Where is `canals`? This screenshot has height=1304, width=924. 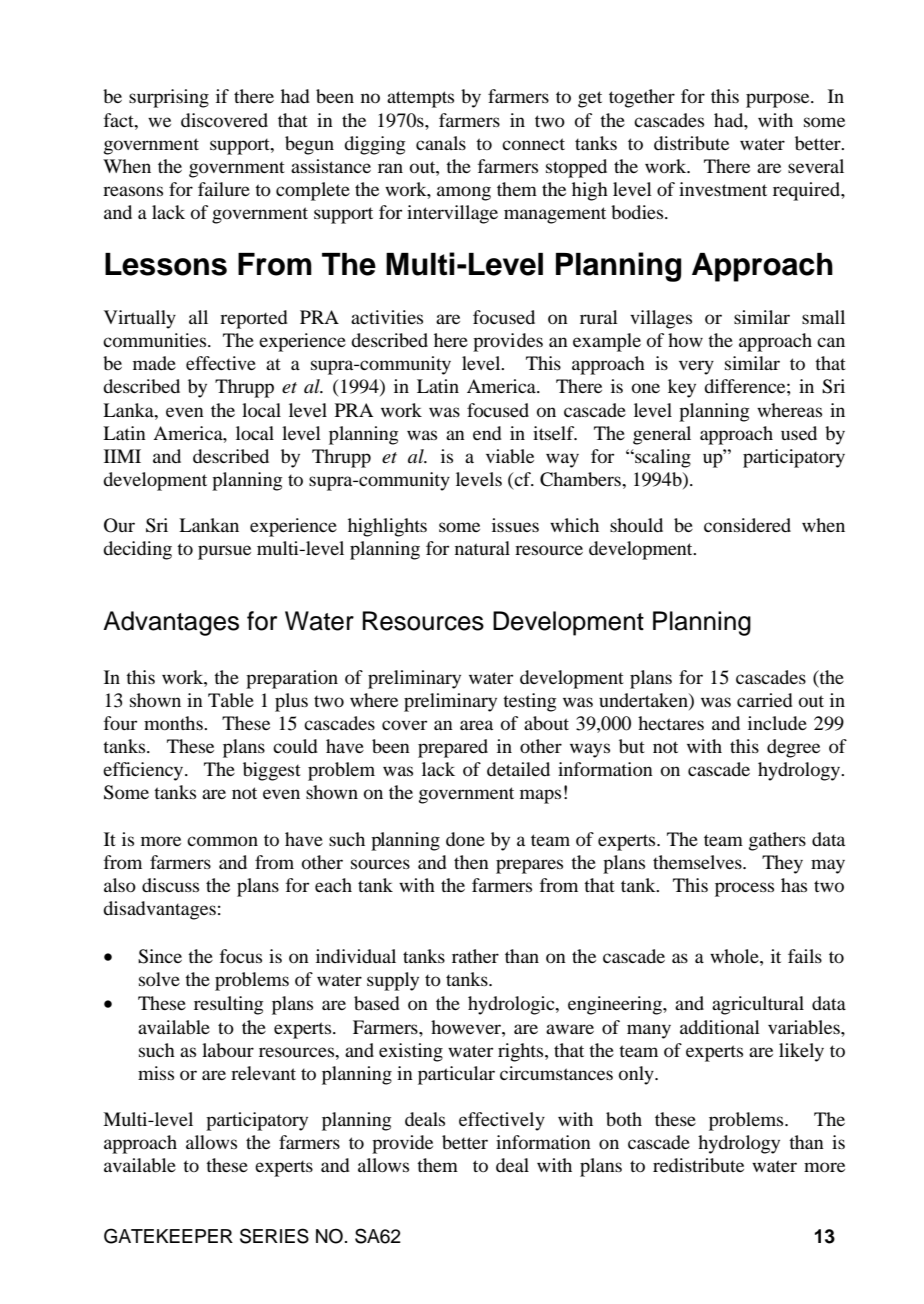
canals is located at coordinates (441, 143).
